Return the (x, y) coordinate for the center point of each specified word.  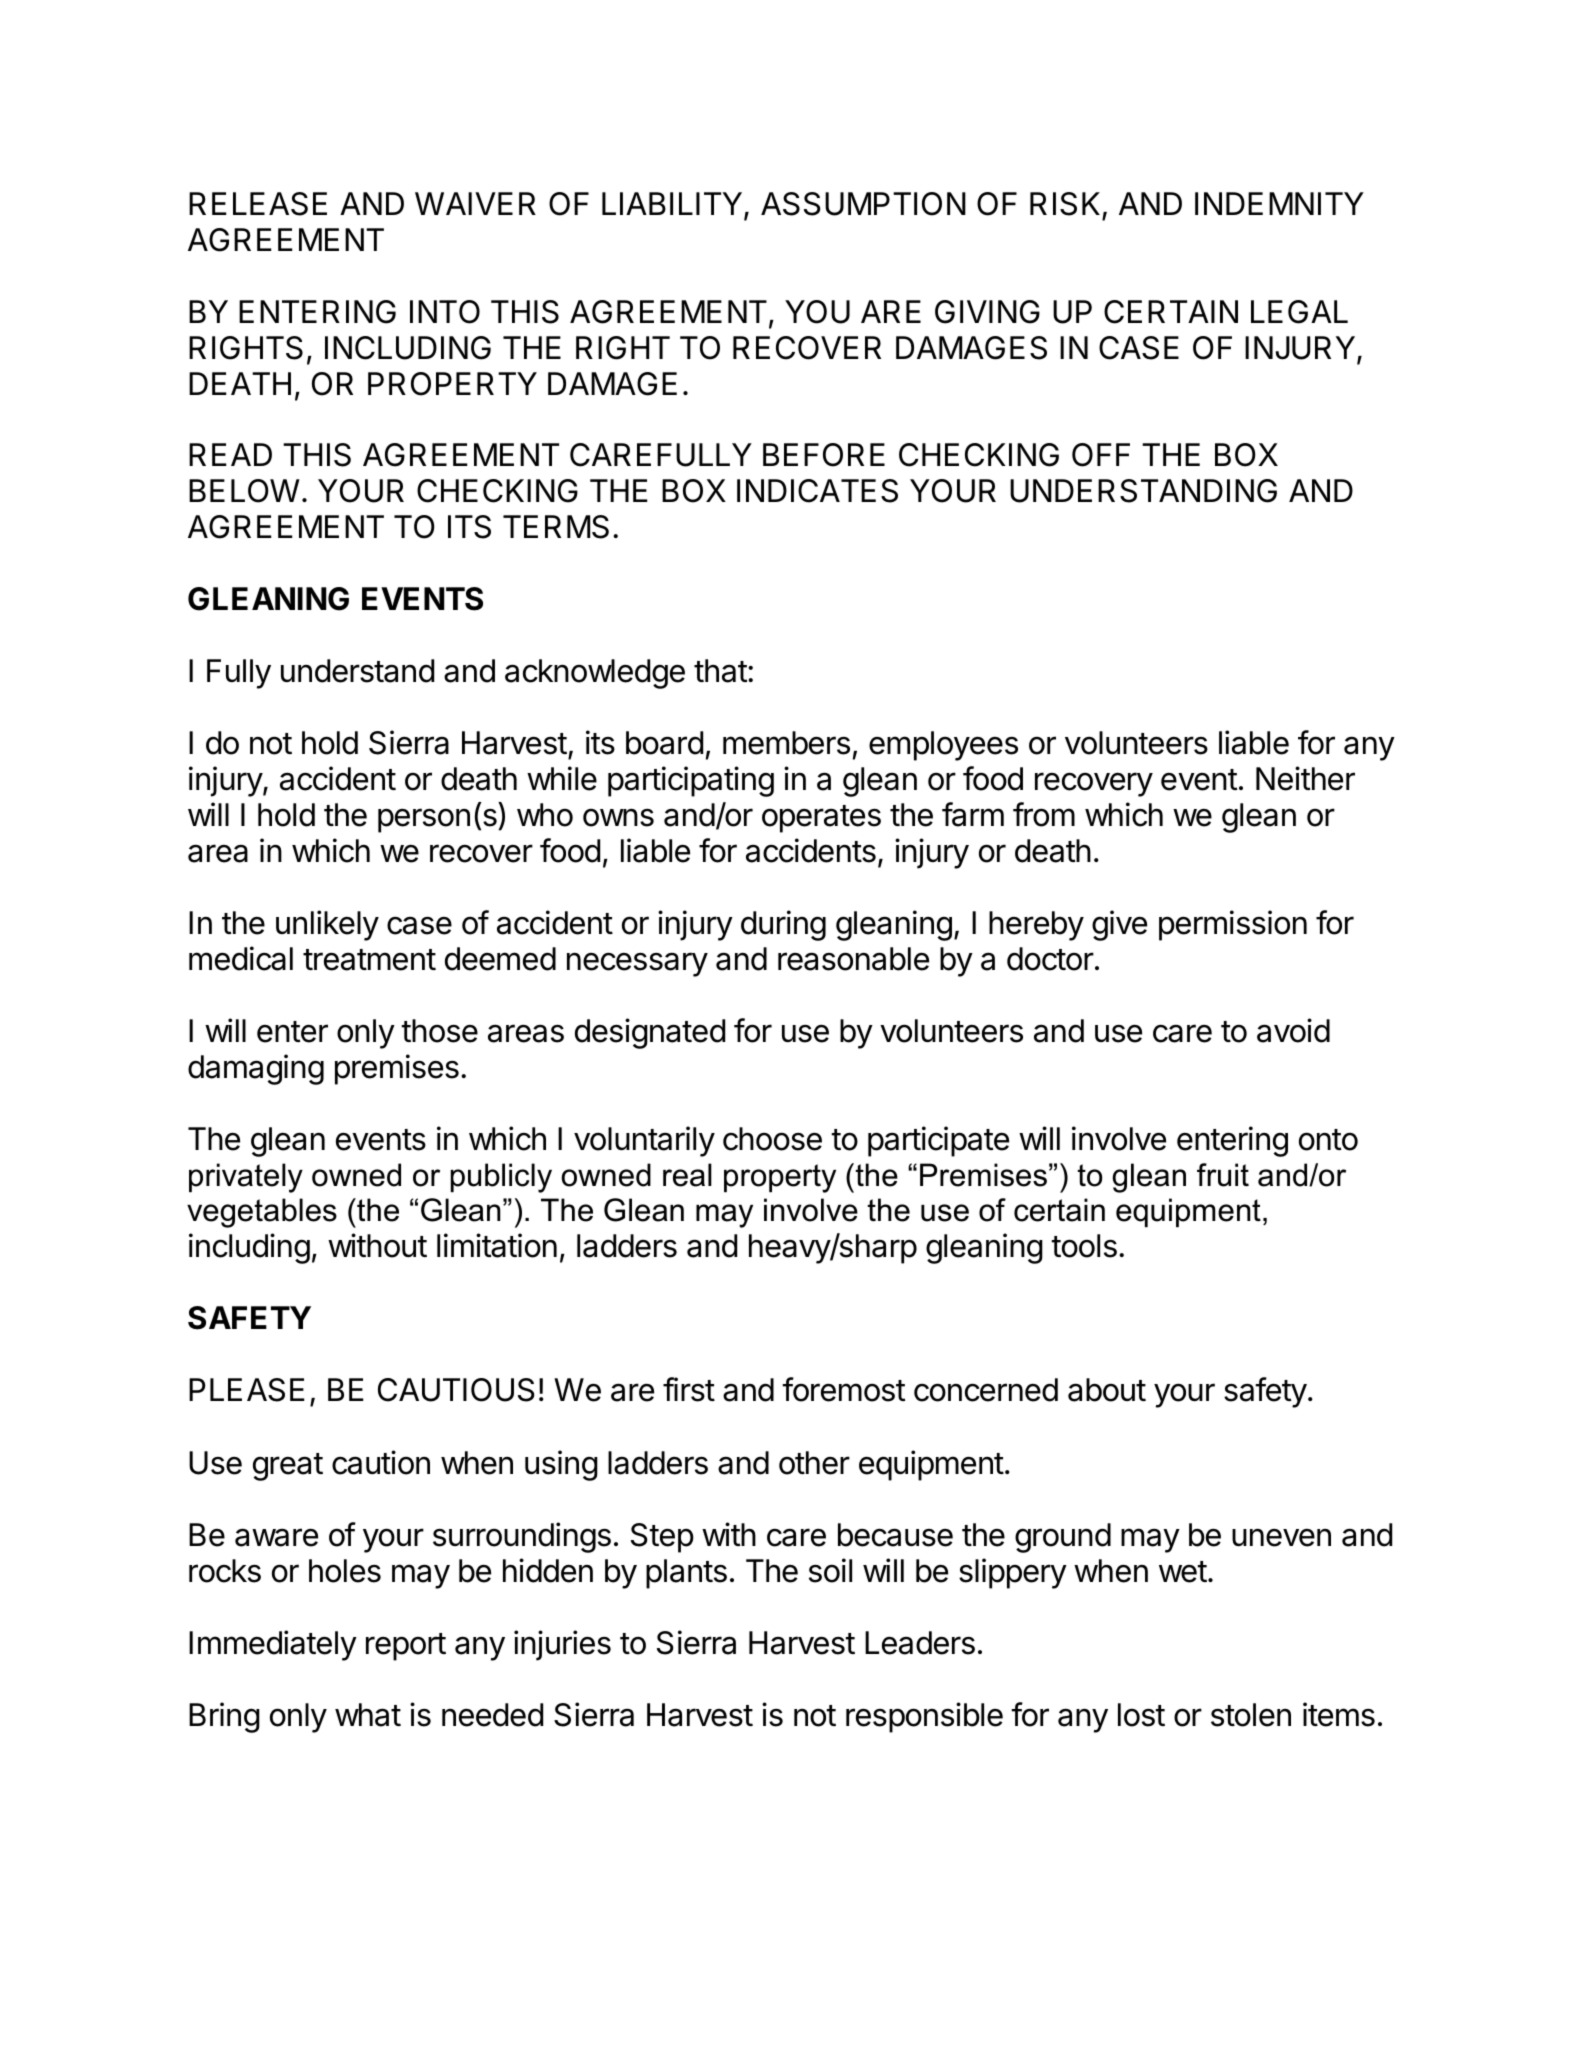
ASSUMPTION (863, 204)
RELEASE (258, 204)
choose (772, 1139)
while (562, 778)
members (786, 743)
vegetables (262, 1213)
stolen (1251, 1715)
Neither (1305, 778)
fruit (1223, 1175)
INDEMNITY (1279, 203)
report (406, 1647)
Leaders (920, 1643)
